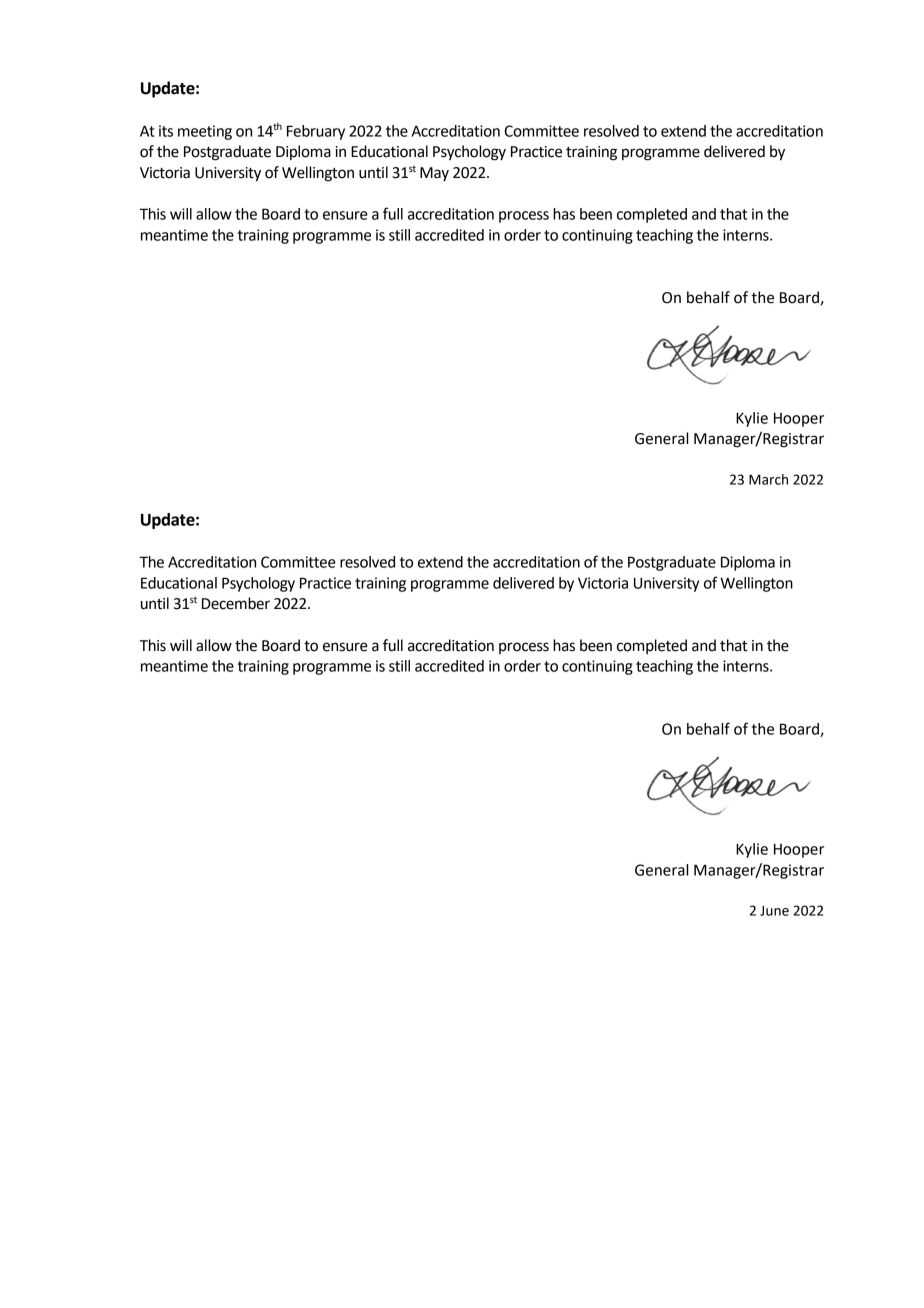 The width and height of the image is (924, 1308). What do you see at coordinates (434, 174) in the image?
I see `May` at bounding box center [434, 174].
